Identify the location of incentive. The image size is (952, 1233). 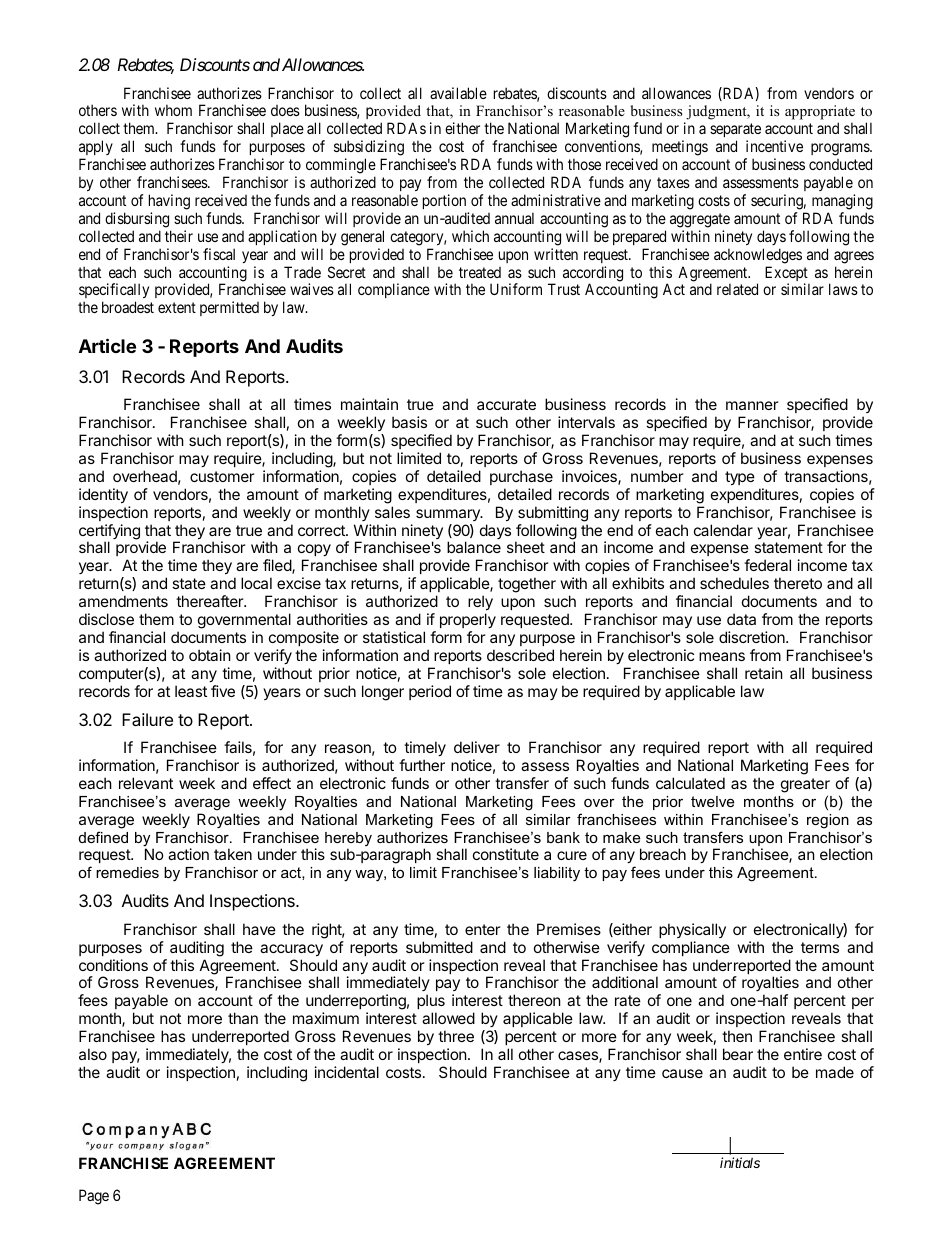
(774, 146).
